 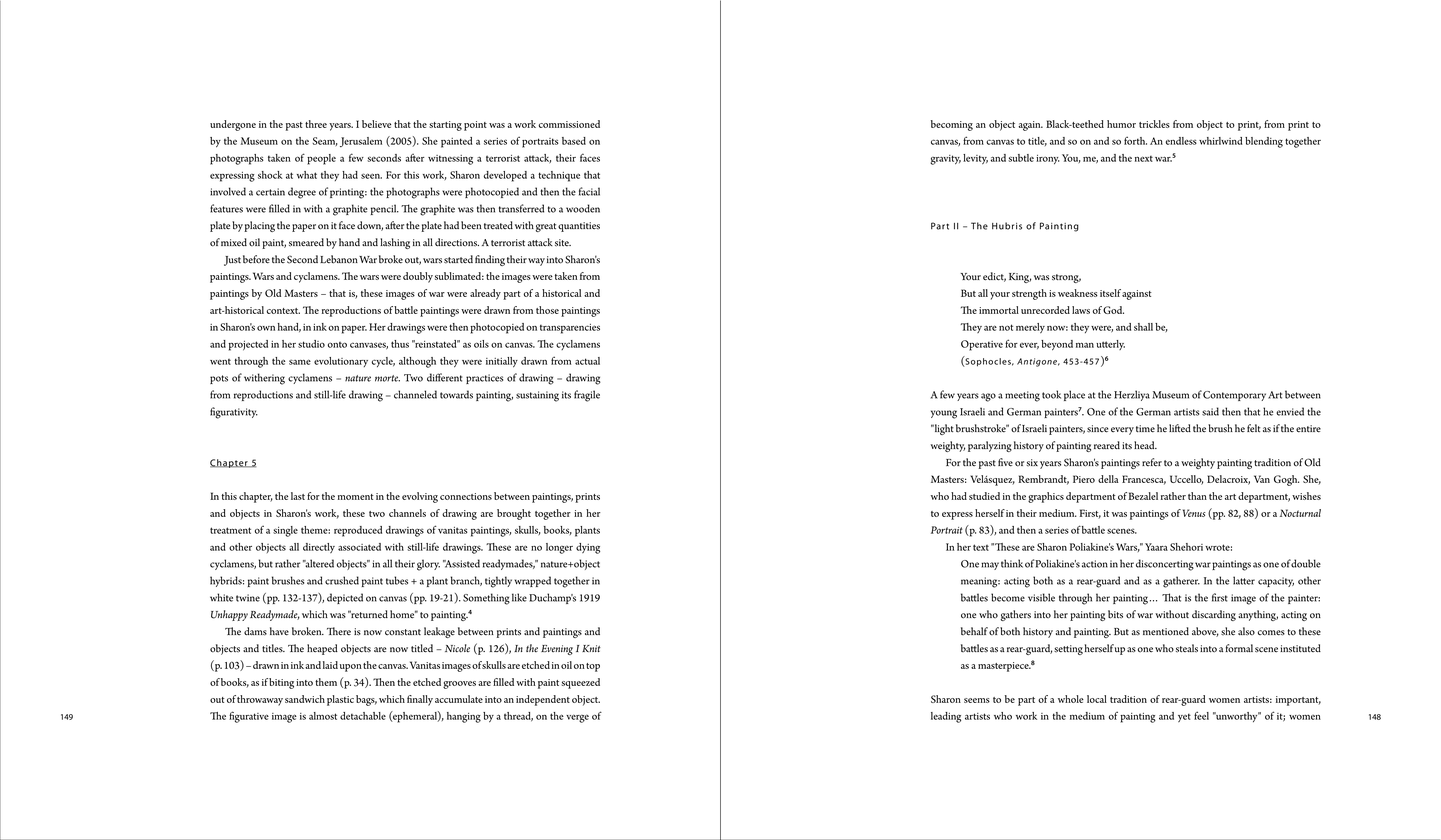 I want to click on sandwich, so click(x=305, y=699).
